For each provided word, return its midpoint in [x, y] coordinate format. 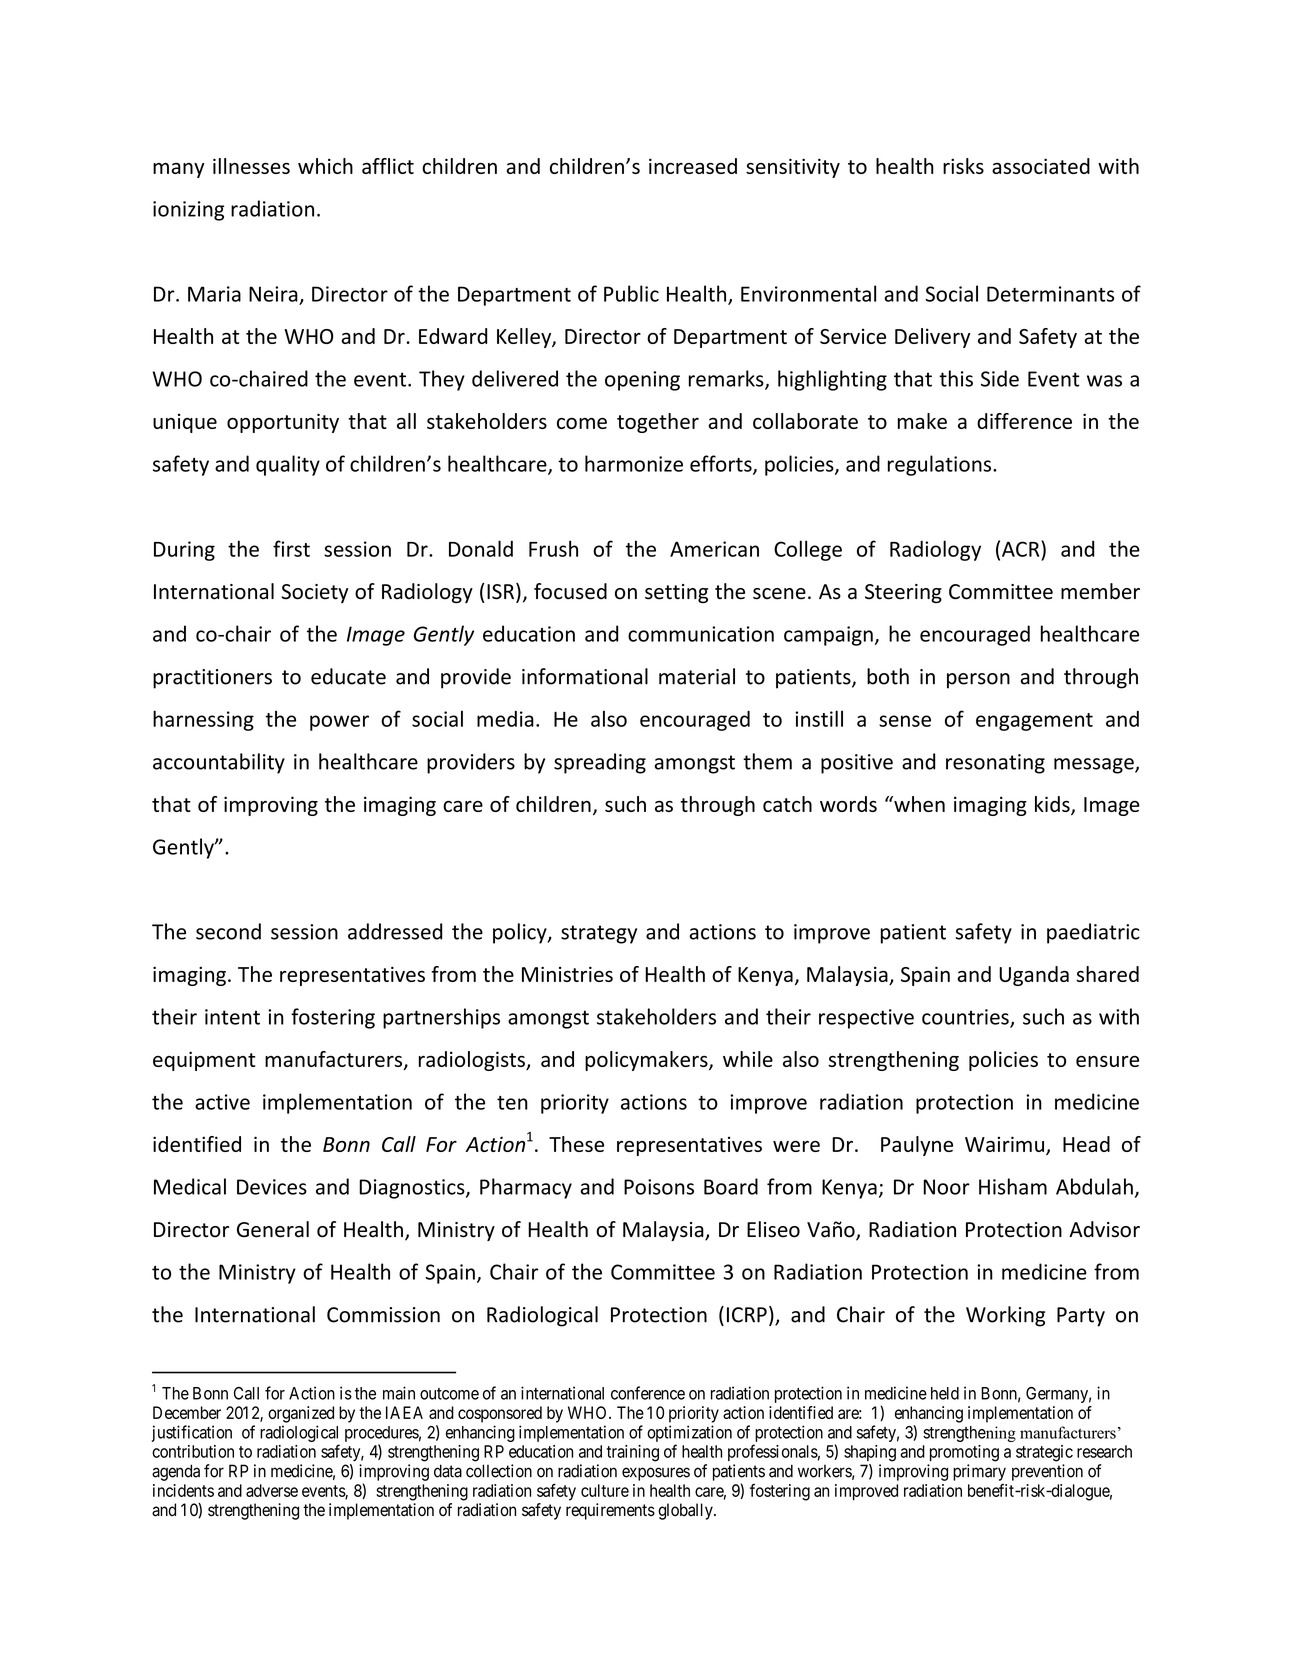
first [291, 548]
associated [1041, 166]
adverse [272, 1490]
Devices [272, 1187]
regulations [941, 465]
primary [979, 1472]
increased [693, 166]
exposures [656, 1474]
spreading [600, 763]
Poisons [659, 1187]
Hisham [1013, 1186]
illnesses [251, 166]
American [714, 549]
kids [1053, 805]
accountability [219, 763]
